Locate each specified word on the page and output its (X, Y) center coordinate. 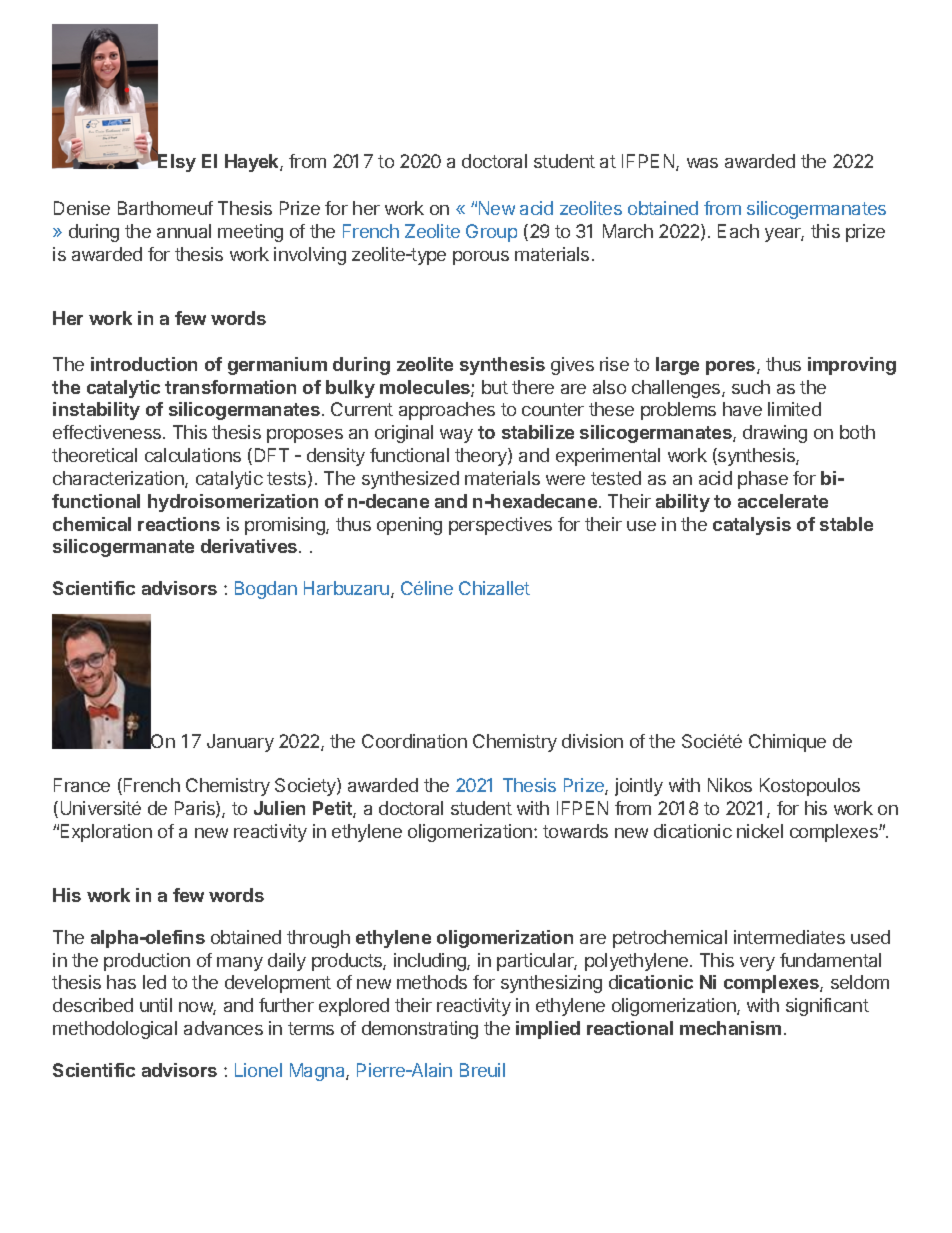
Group (491, 233)
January (240, 743)
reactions (179, 524)
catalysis (752, 526)
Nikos (730, 785)
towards (575, 831)
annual (184, 231)
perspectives (500, 526)
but (495, 387)
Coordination (414, 741)
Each (738, 231)
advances (223, 1028)
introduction (144, 364)
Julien (279, 808)
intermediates (789, 937)
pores (732, 368)
